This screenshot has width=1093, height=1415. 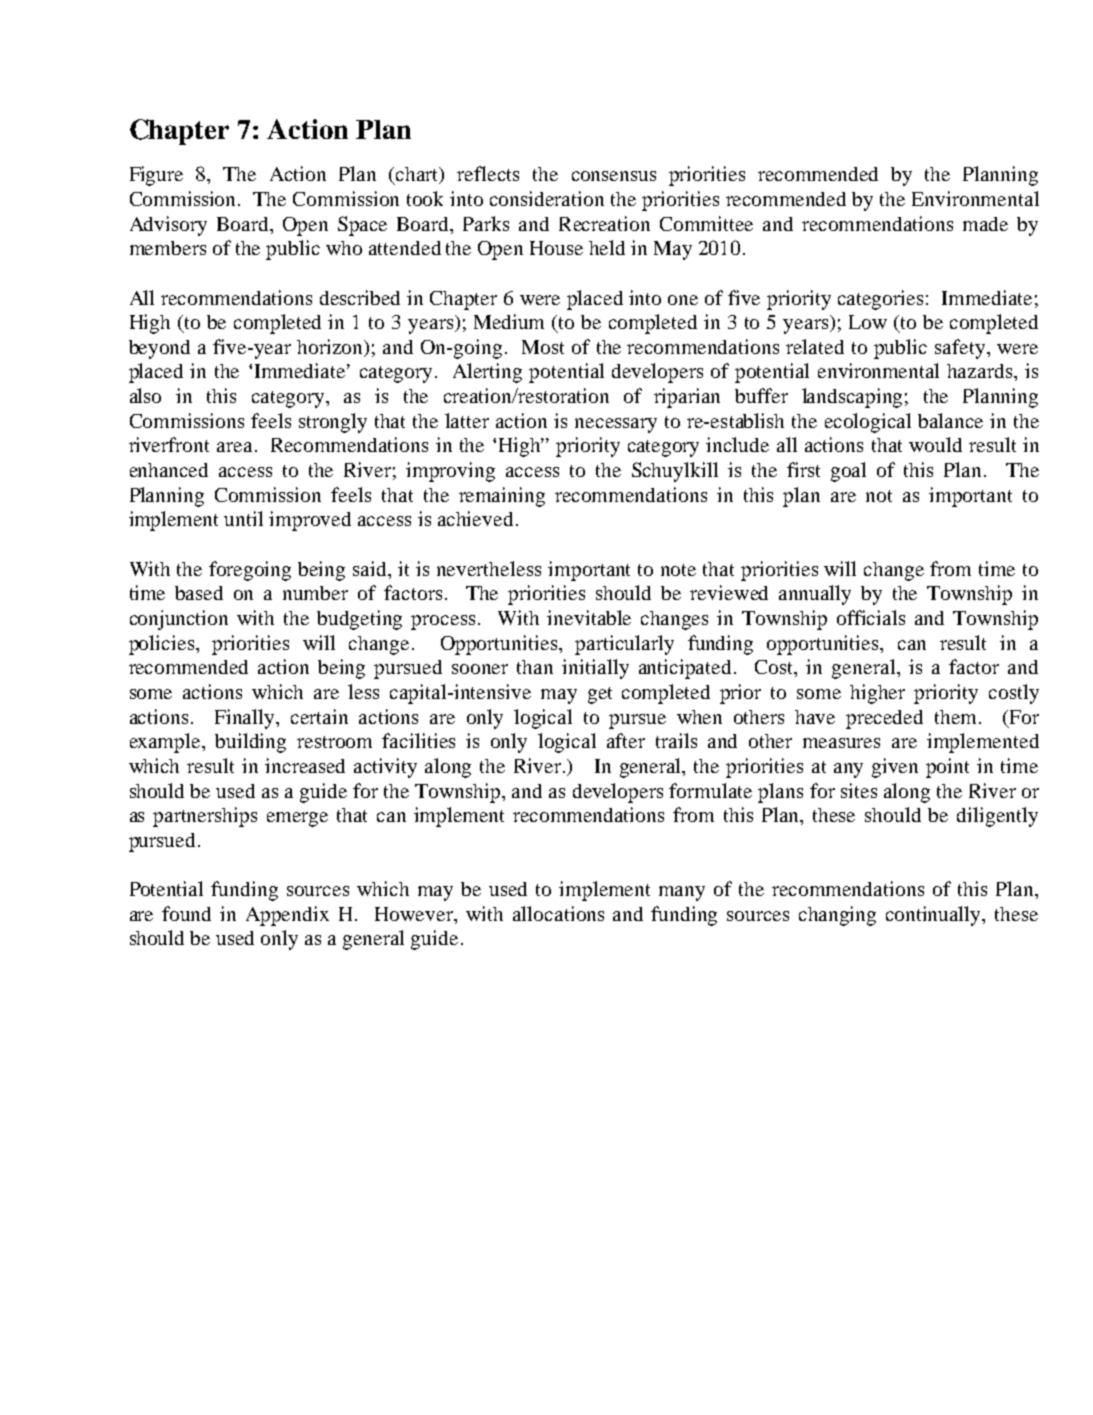 I want to click on Appendix, so click(x=287, y=916).
